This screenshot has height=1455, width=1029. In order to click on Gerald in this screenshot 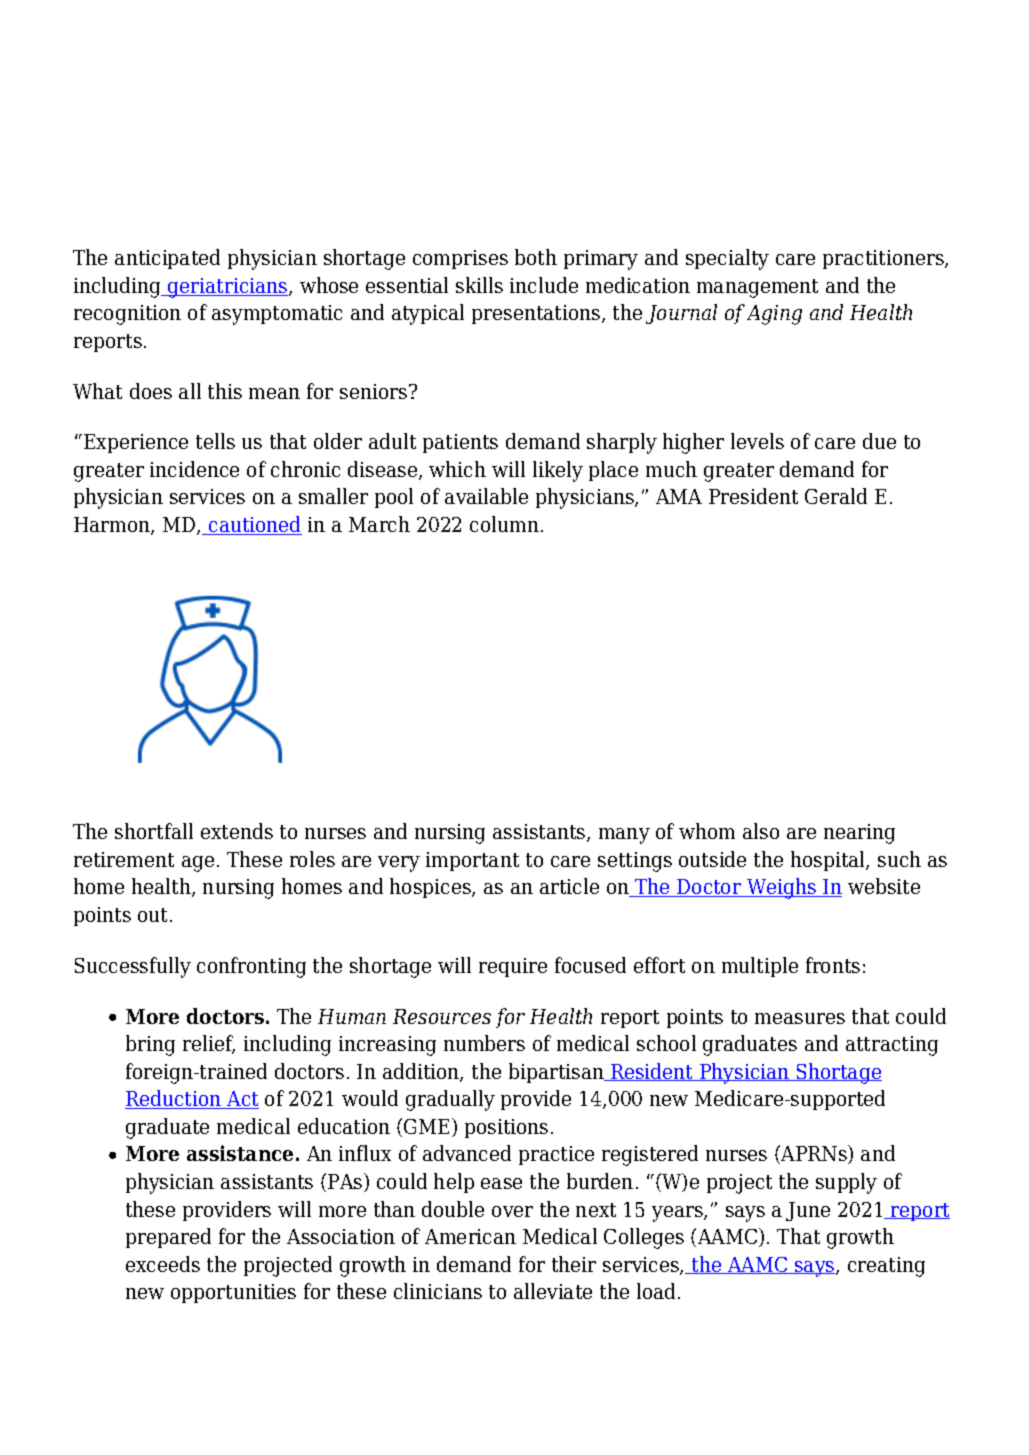, I will do `click(836, 496)`.
